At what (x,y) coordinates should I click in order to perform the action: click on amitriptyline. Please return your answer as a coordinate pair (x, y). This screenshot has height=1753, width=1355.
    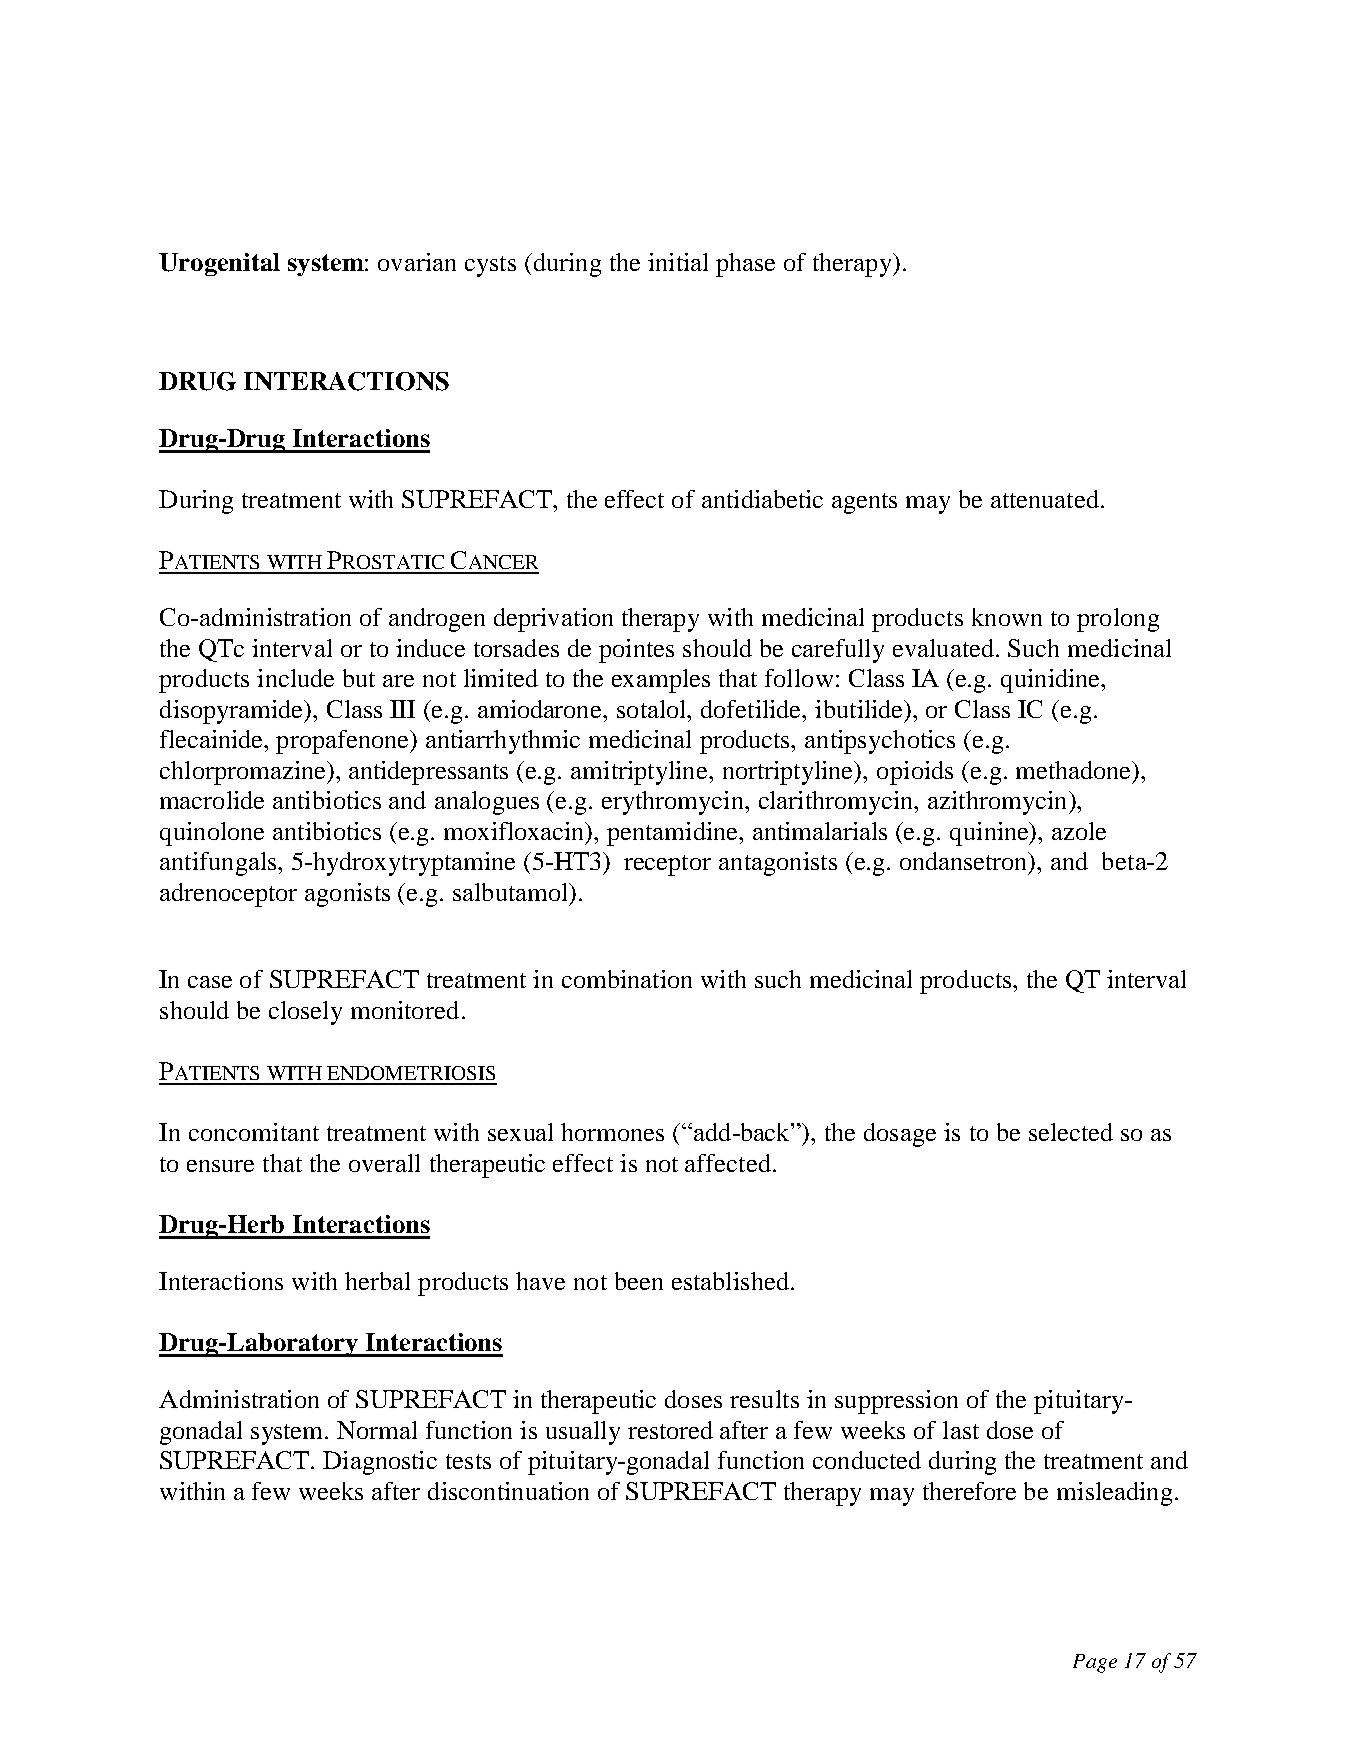
    Looking at the image, I should click on (640, 773).
